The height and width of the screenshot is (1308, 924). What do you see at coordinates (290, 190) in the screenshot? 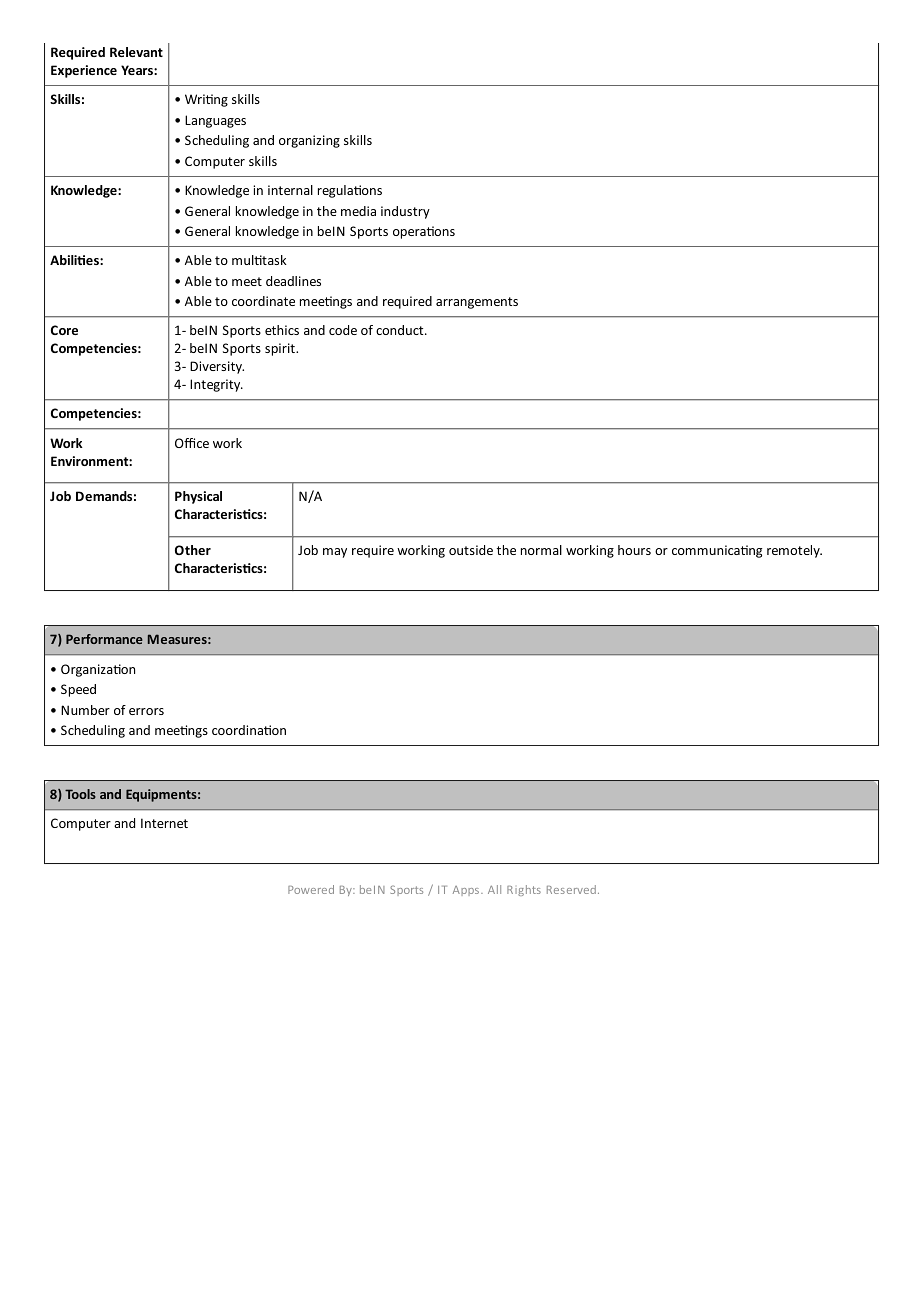
I see `internal` at bounding box center [290, 190].
